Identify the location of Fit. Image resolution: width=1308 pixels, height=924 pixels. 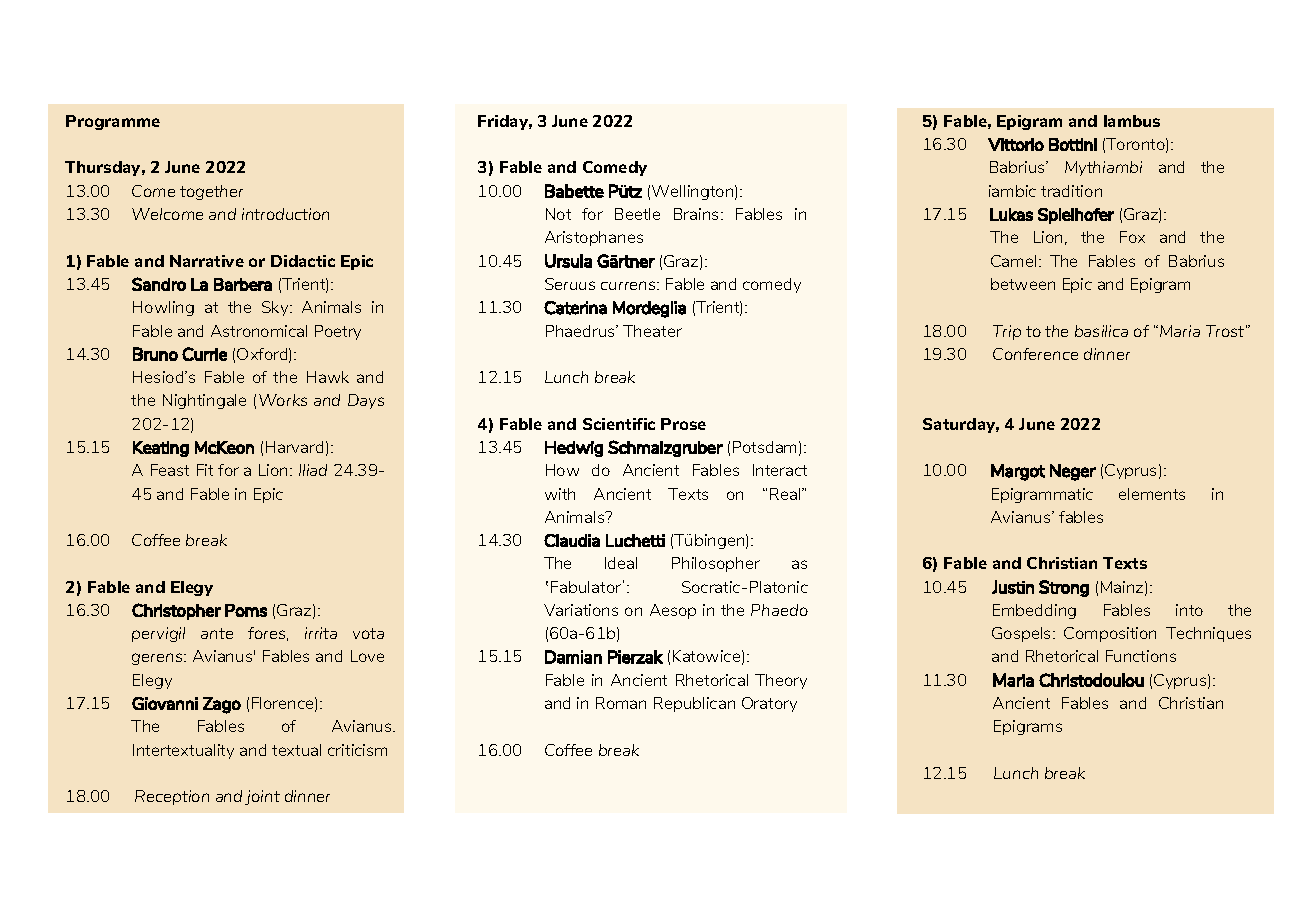
(205, 470).
